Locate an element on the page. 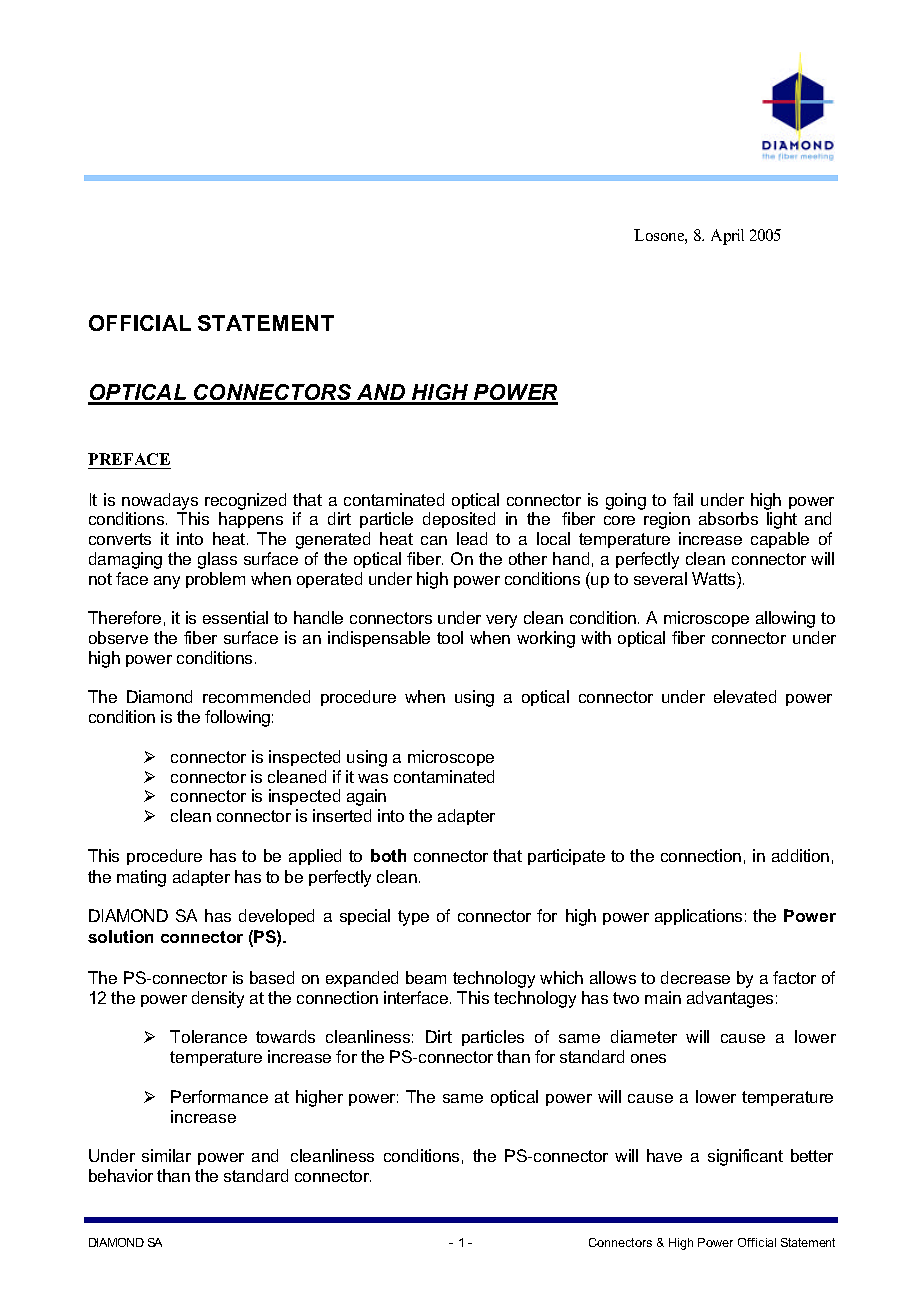  elevated is located at coordinates (745, 696).
